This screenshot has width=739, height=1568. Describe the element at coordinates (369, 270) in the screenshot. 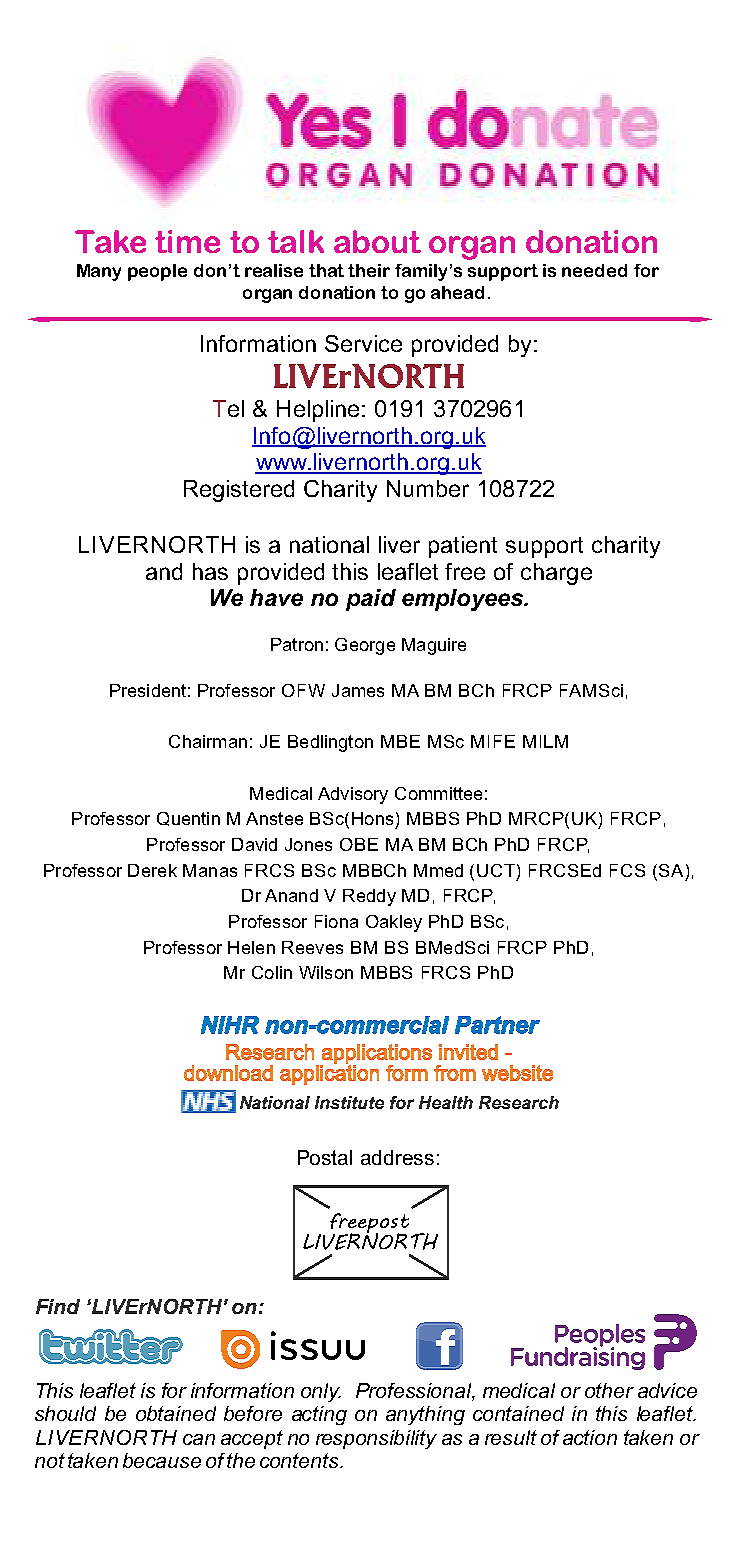

I see `their` at that location.
